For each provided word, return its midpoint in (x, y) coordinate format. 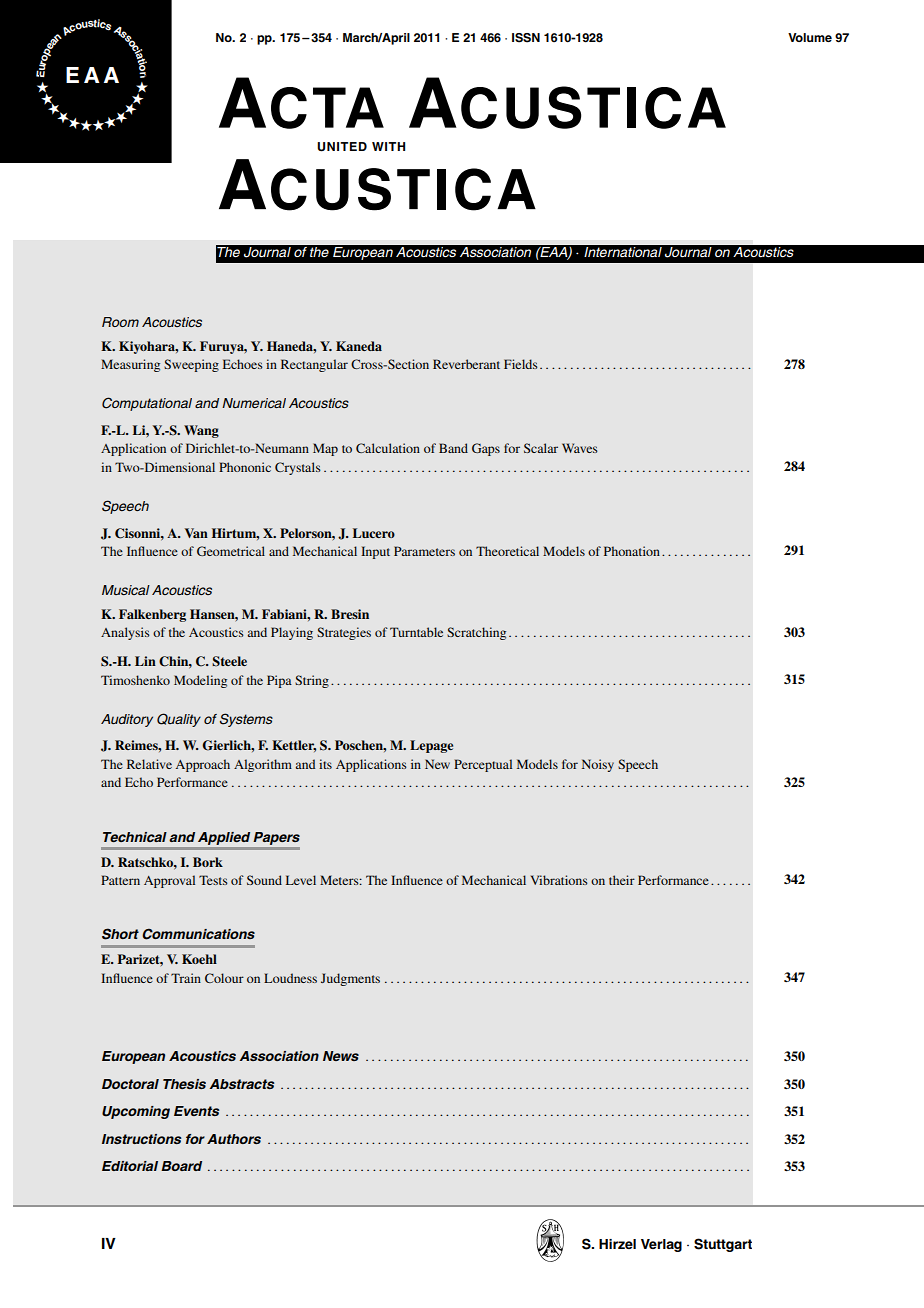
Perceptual (483, 765)
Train (186, 978)
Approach (203, 765)
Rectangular (314, 365)
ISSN (526, 38)
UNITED (342, 147)
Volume (810, 37)
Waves (580, 448)
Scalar (541, 448)
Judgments (350, 979)
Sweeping (191, 365)
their (622, 880)
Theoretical (507, 551)
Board (181, 1166)
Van (196, 533)
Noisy (598, 765)
